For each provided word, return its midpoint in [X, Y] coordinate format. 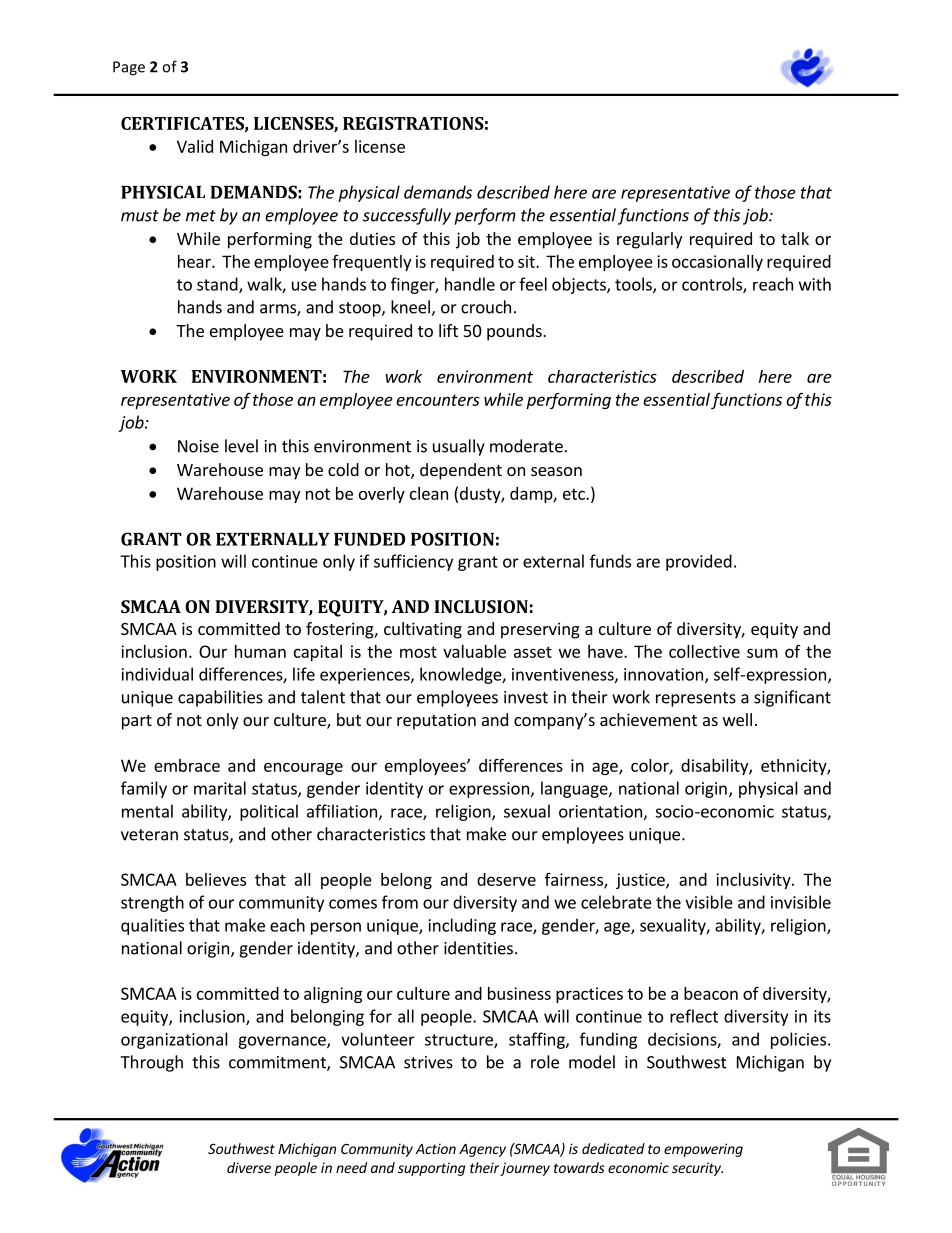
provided [699, 562]
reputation [436, 721]
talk [795, 238]
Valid [195, 146]
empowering [703, 1150]
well [737, 719]
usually [459, 447]
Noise [198, 446]
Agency [482, 1150]
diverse [249, 1167]
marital [220, 788]
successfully [407, 216]
